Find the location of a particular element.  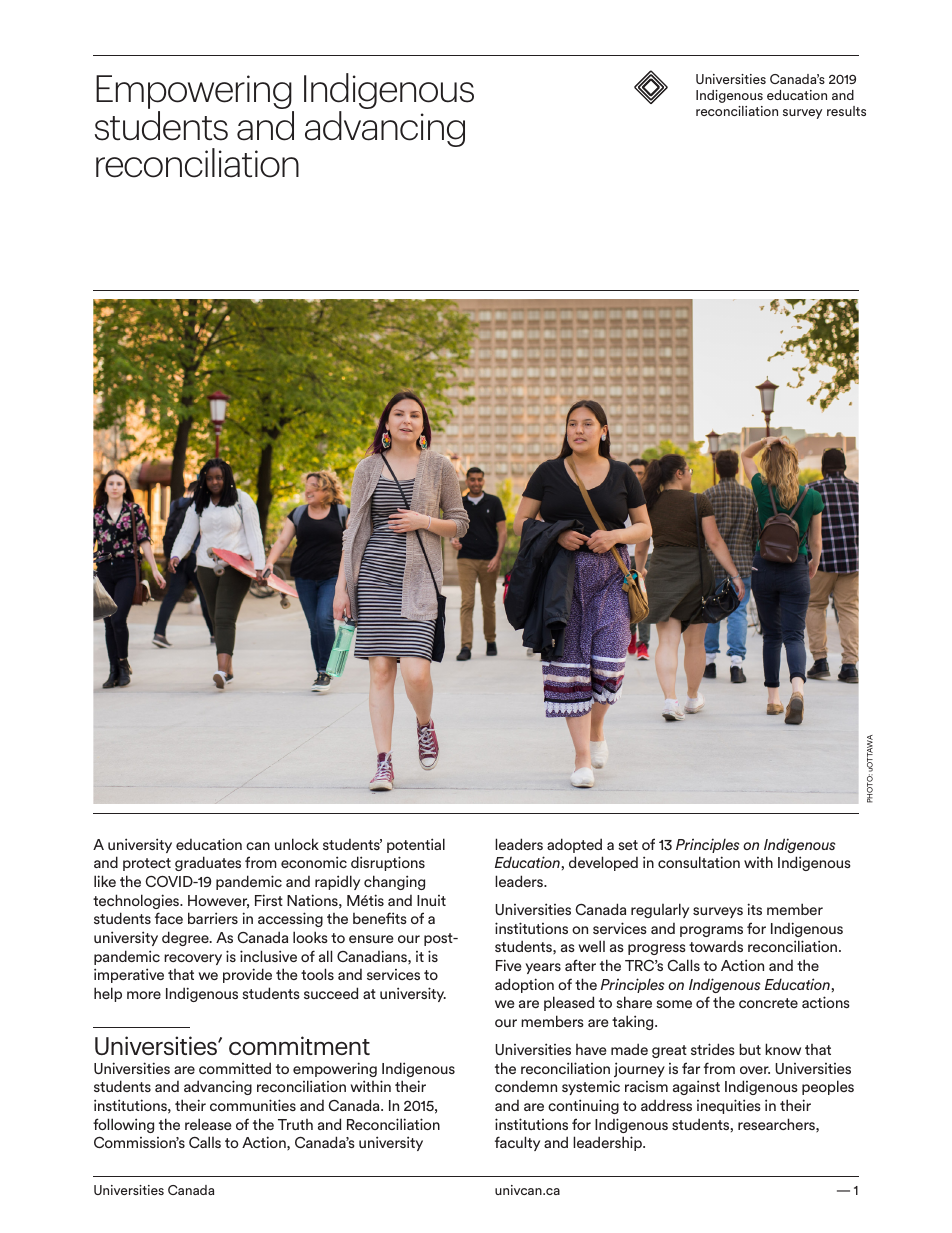

release is located at coordinates (208, 1124).
